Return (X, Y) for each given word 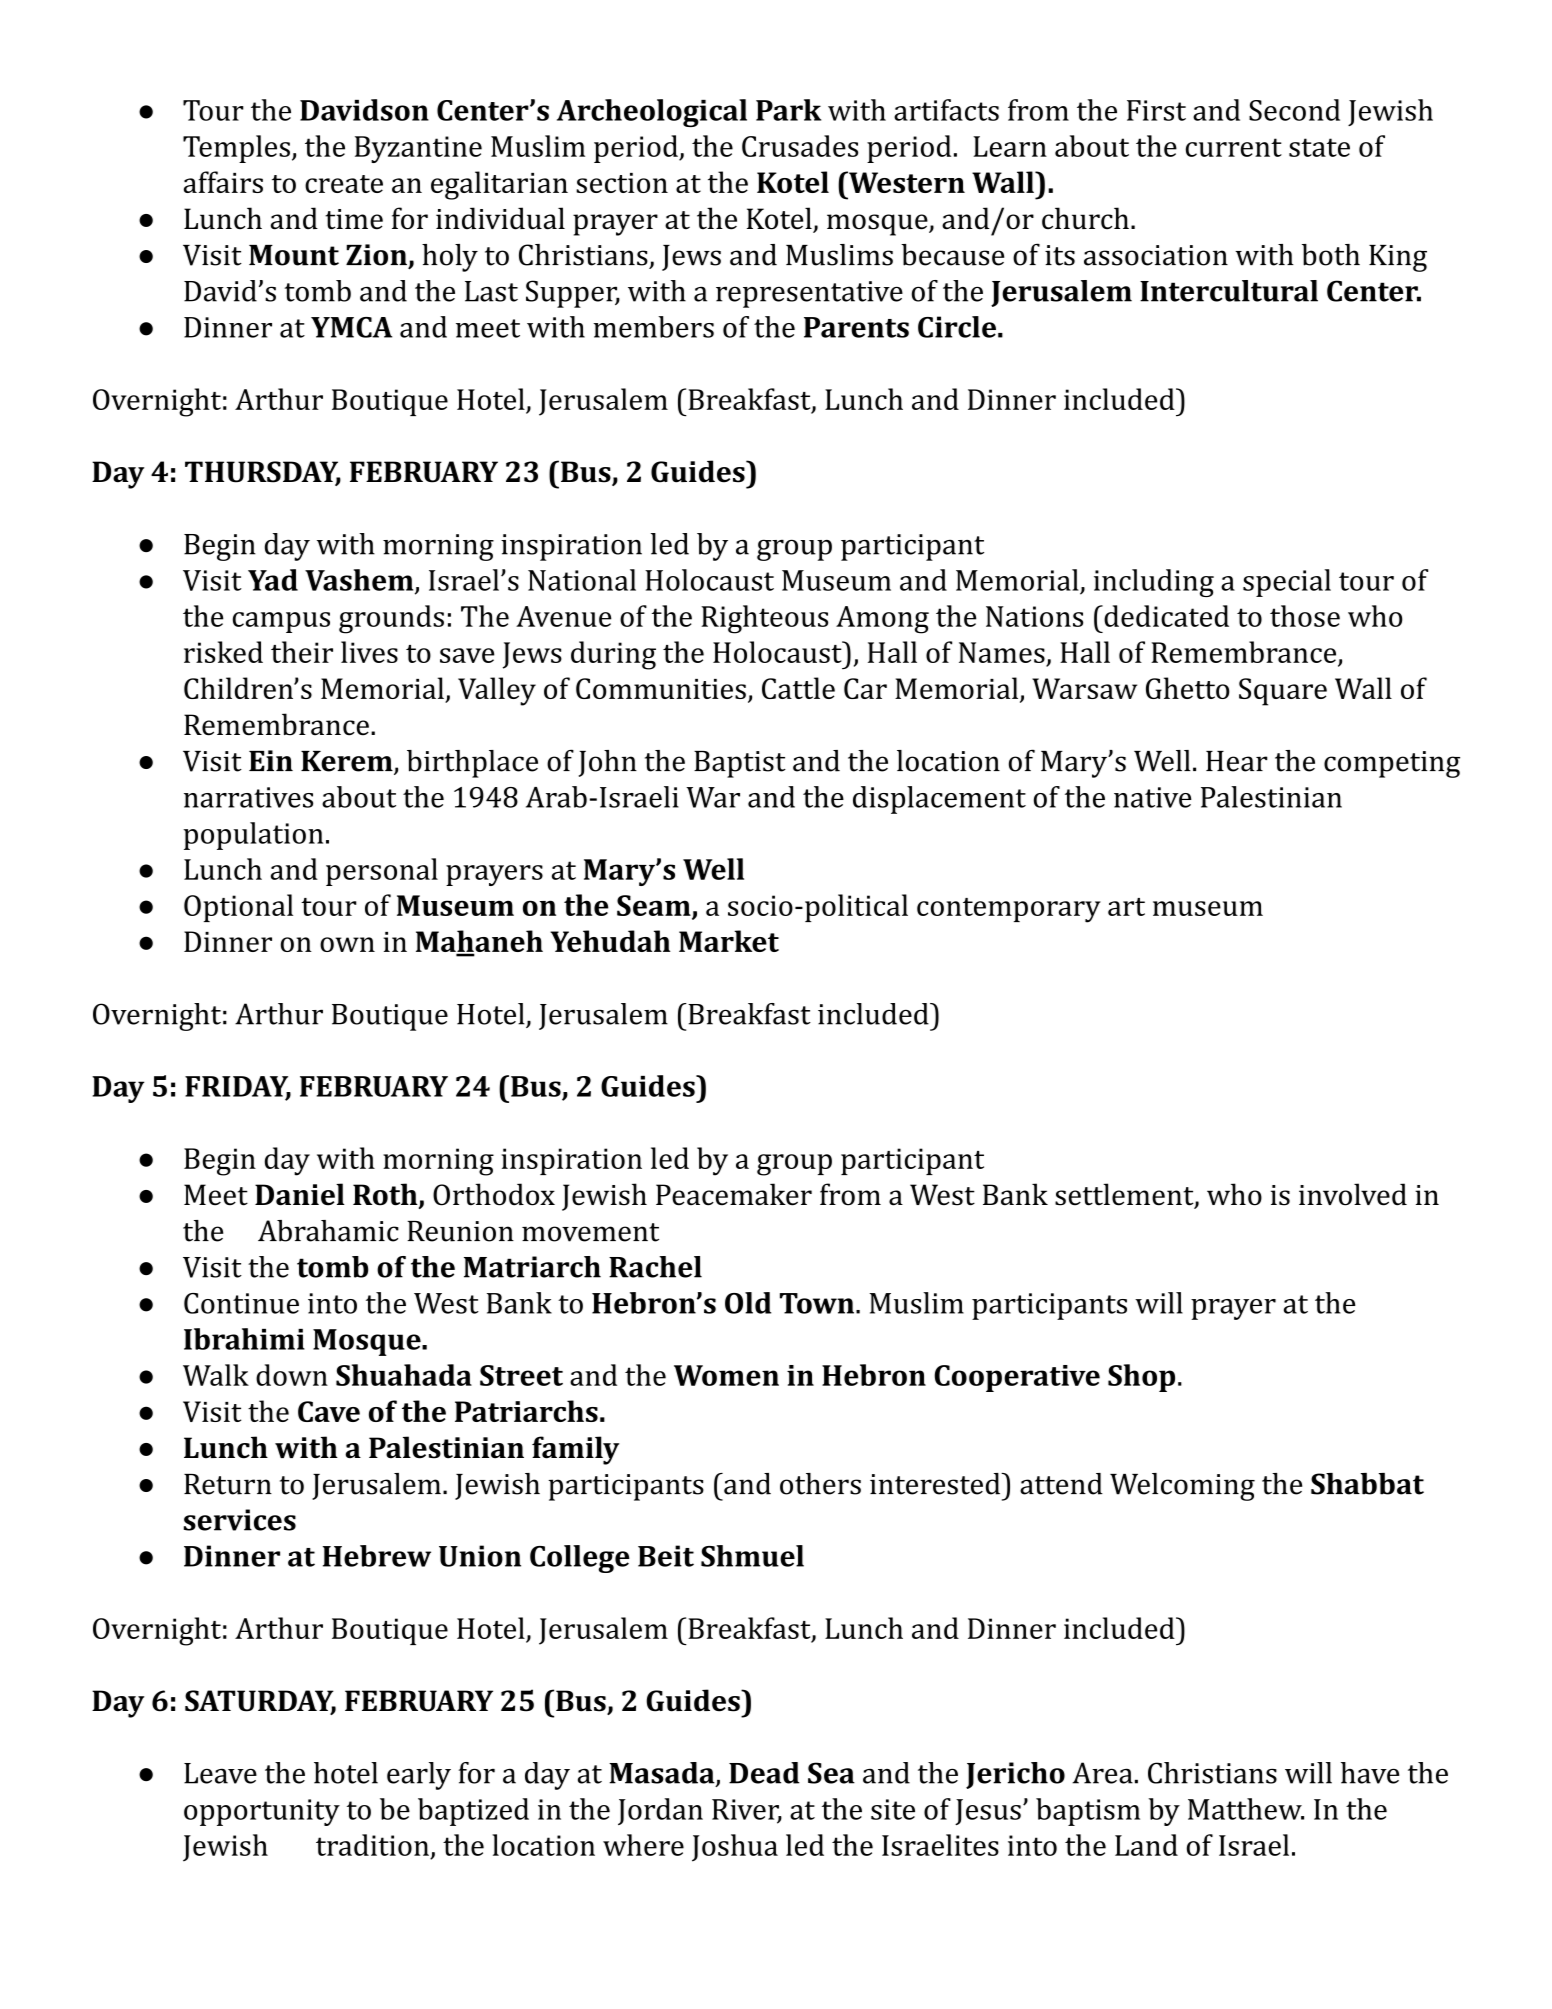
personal (382, 872)
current (1234, 147)
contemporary (1009, 910)
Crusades (800, 146)
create (344, 184)
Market (729, 941)
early (419, 1776)
